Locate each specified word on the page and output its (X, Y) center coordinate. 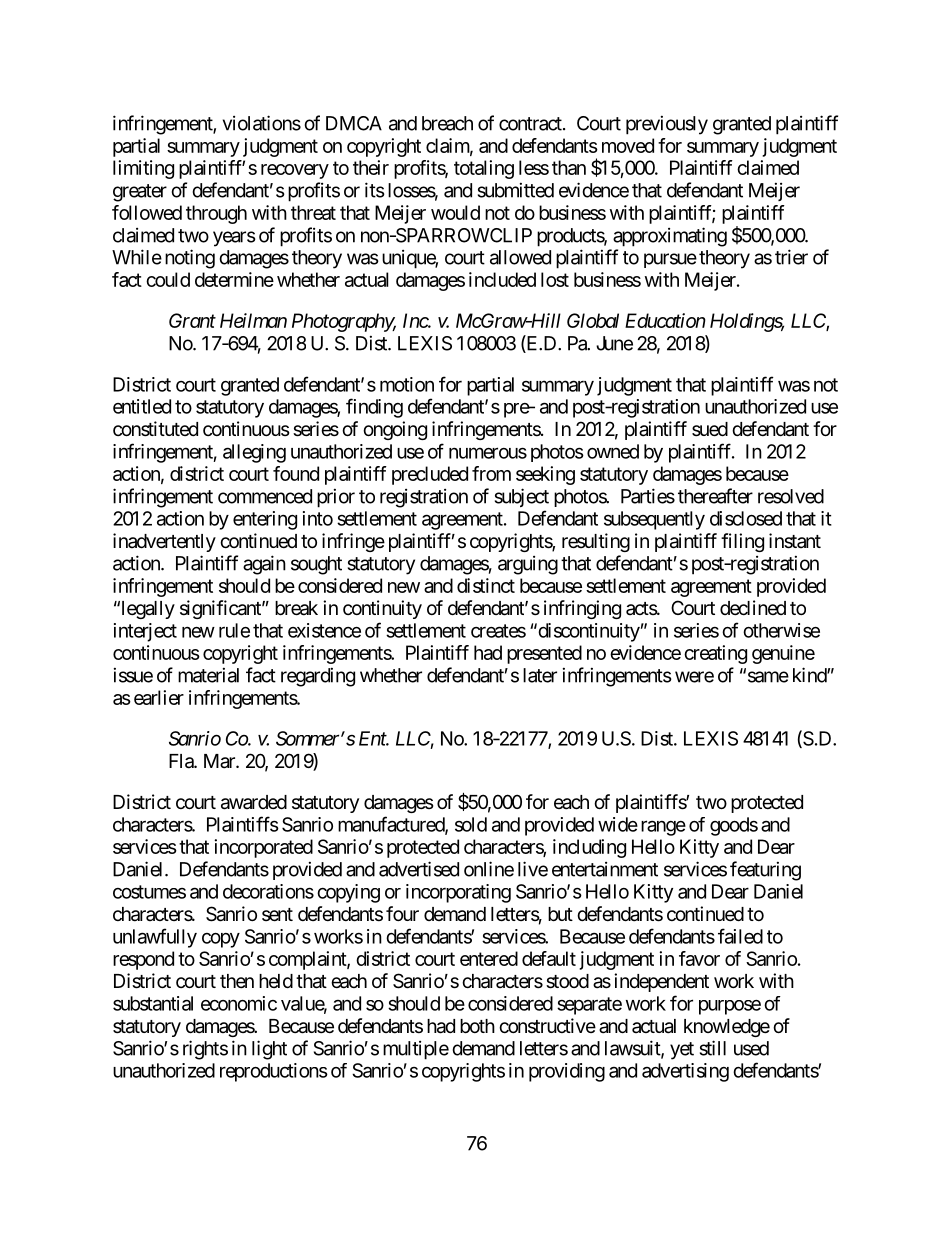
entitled (142, 406)
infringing (582, 609)
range (663, 828)
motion (407, 384)
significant (221, 609)
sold (471, 824)
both (477, 1026)
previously (667, 125)
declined (753, 607)
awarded (254, 802)
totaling (484, 169)
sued (710, 429)
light (269, 1050)
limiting (143, 169)
